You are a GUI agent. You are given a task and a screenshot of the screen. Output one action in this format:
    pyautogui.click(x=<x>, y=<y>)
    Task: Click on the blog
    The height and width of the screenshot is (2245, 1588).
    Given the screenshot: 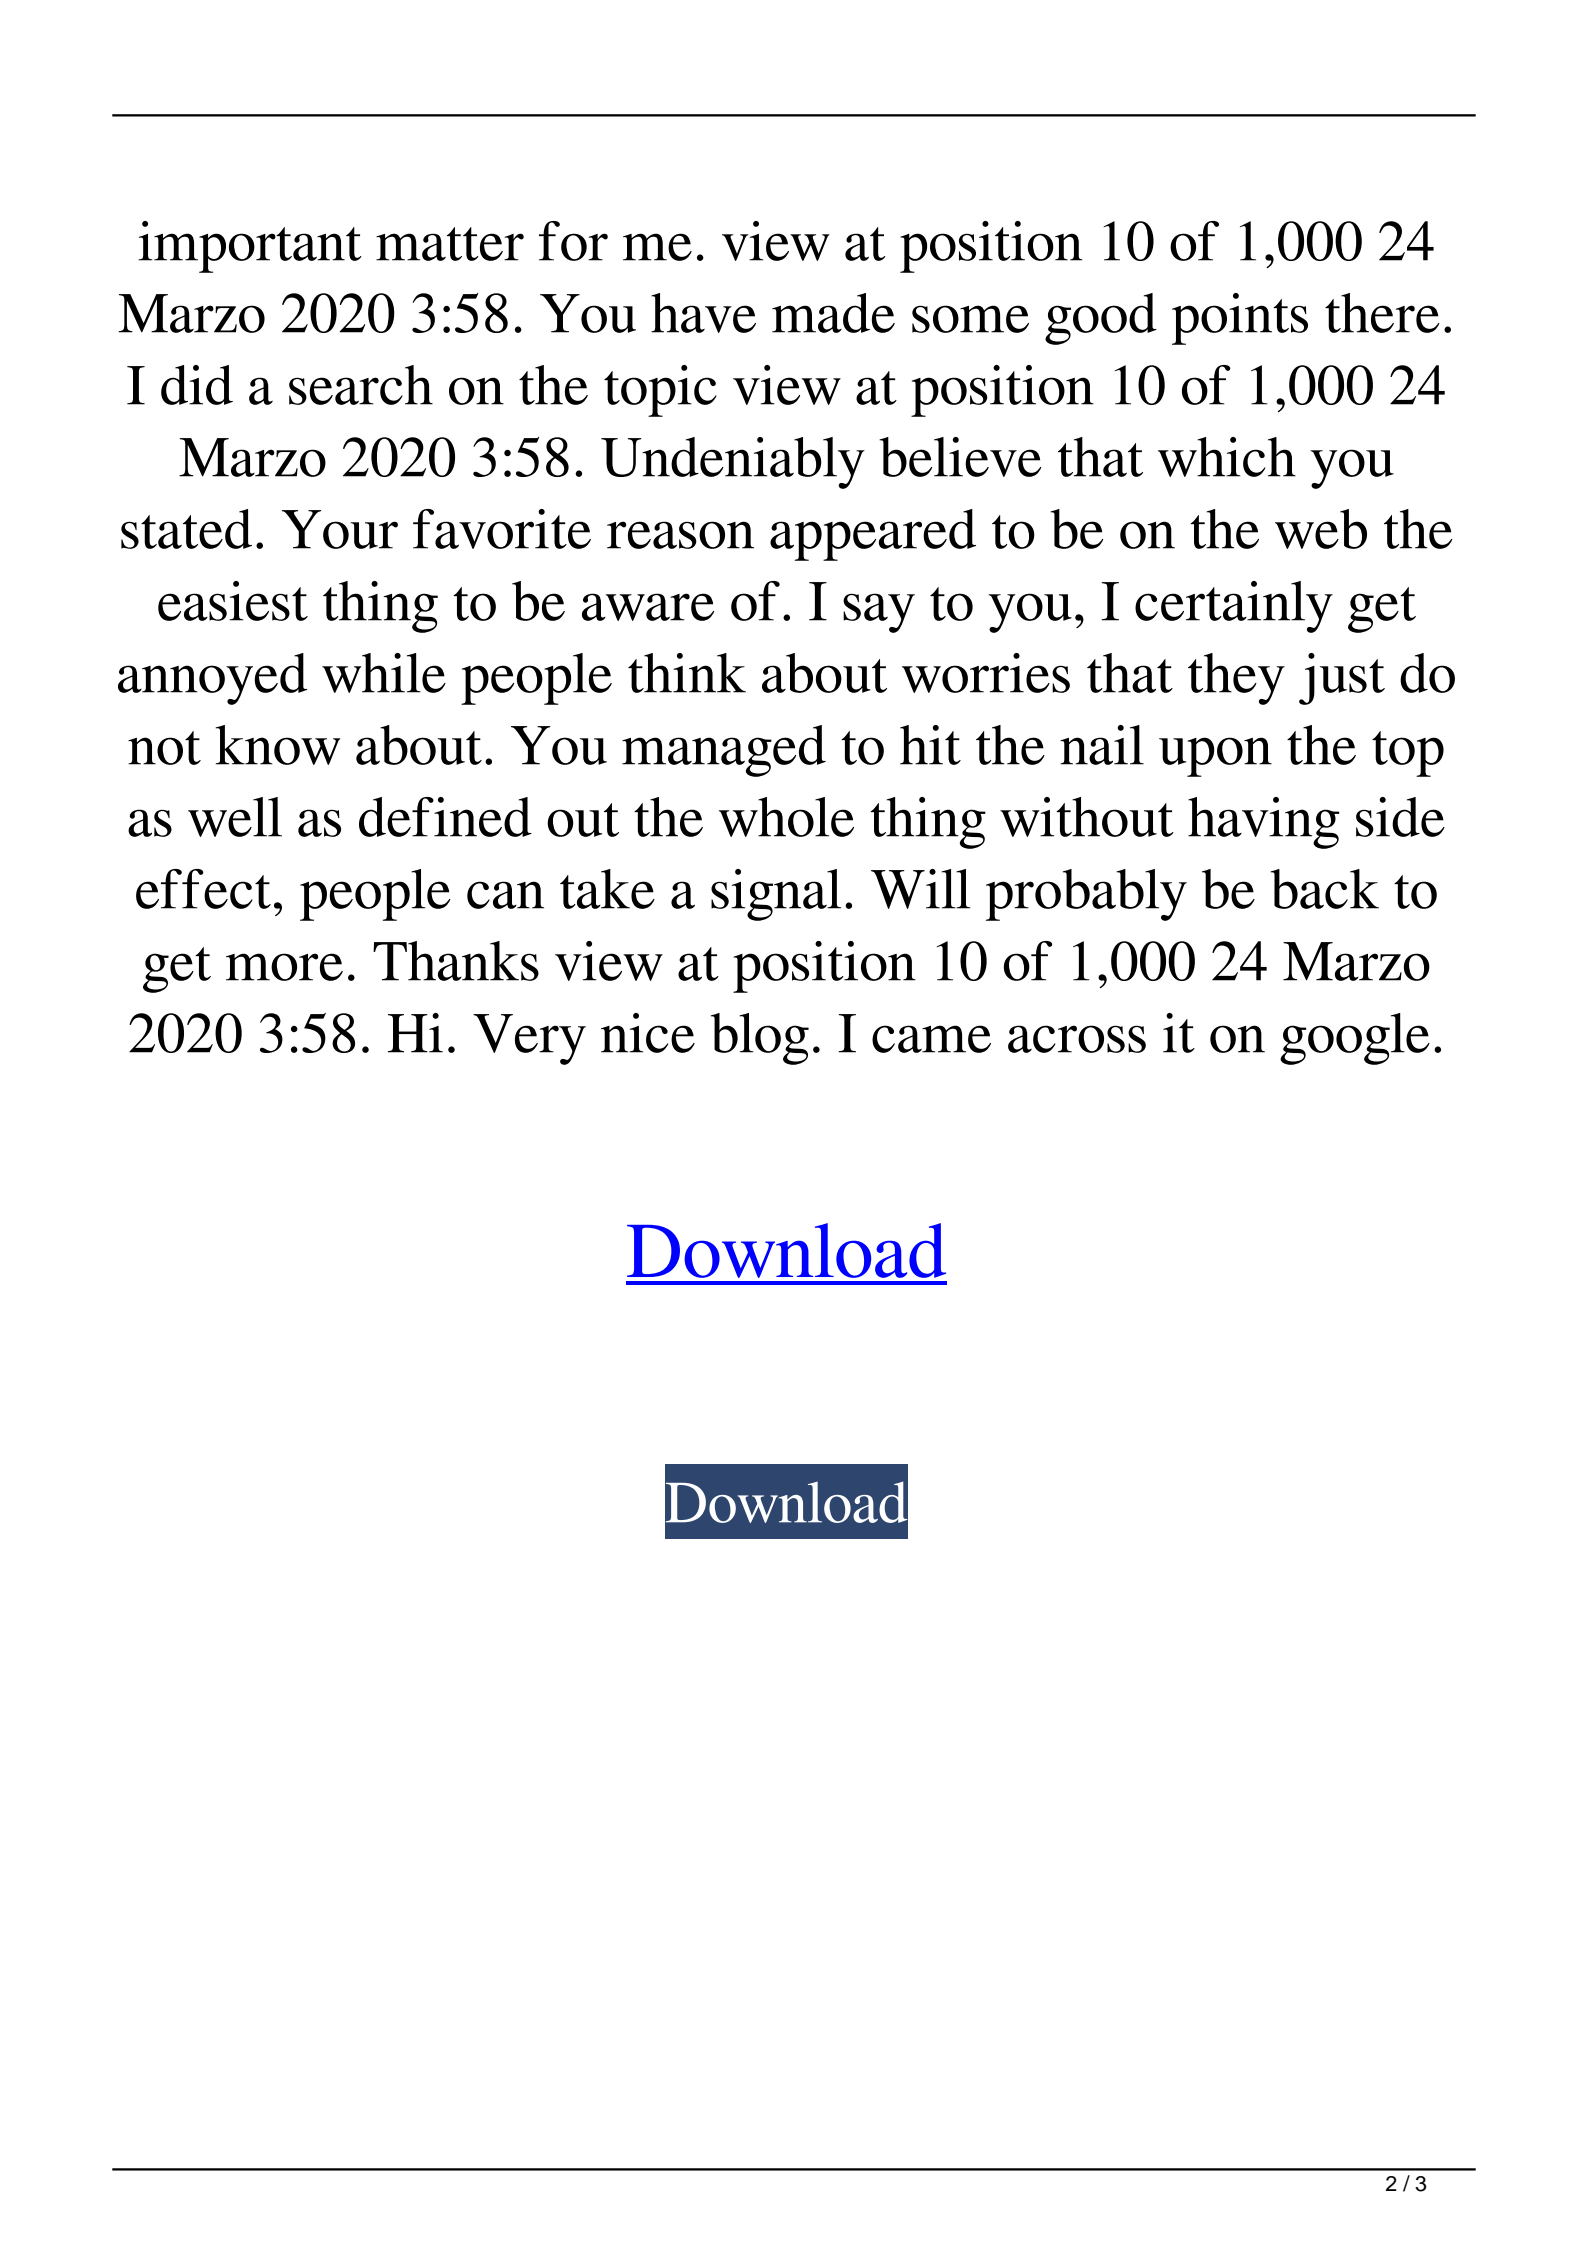 What is the action you would take?
    pyautogui.click(x=760, y=1039)
